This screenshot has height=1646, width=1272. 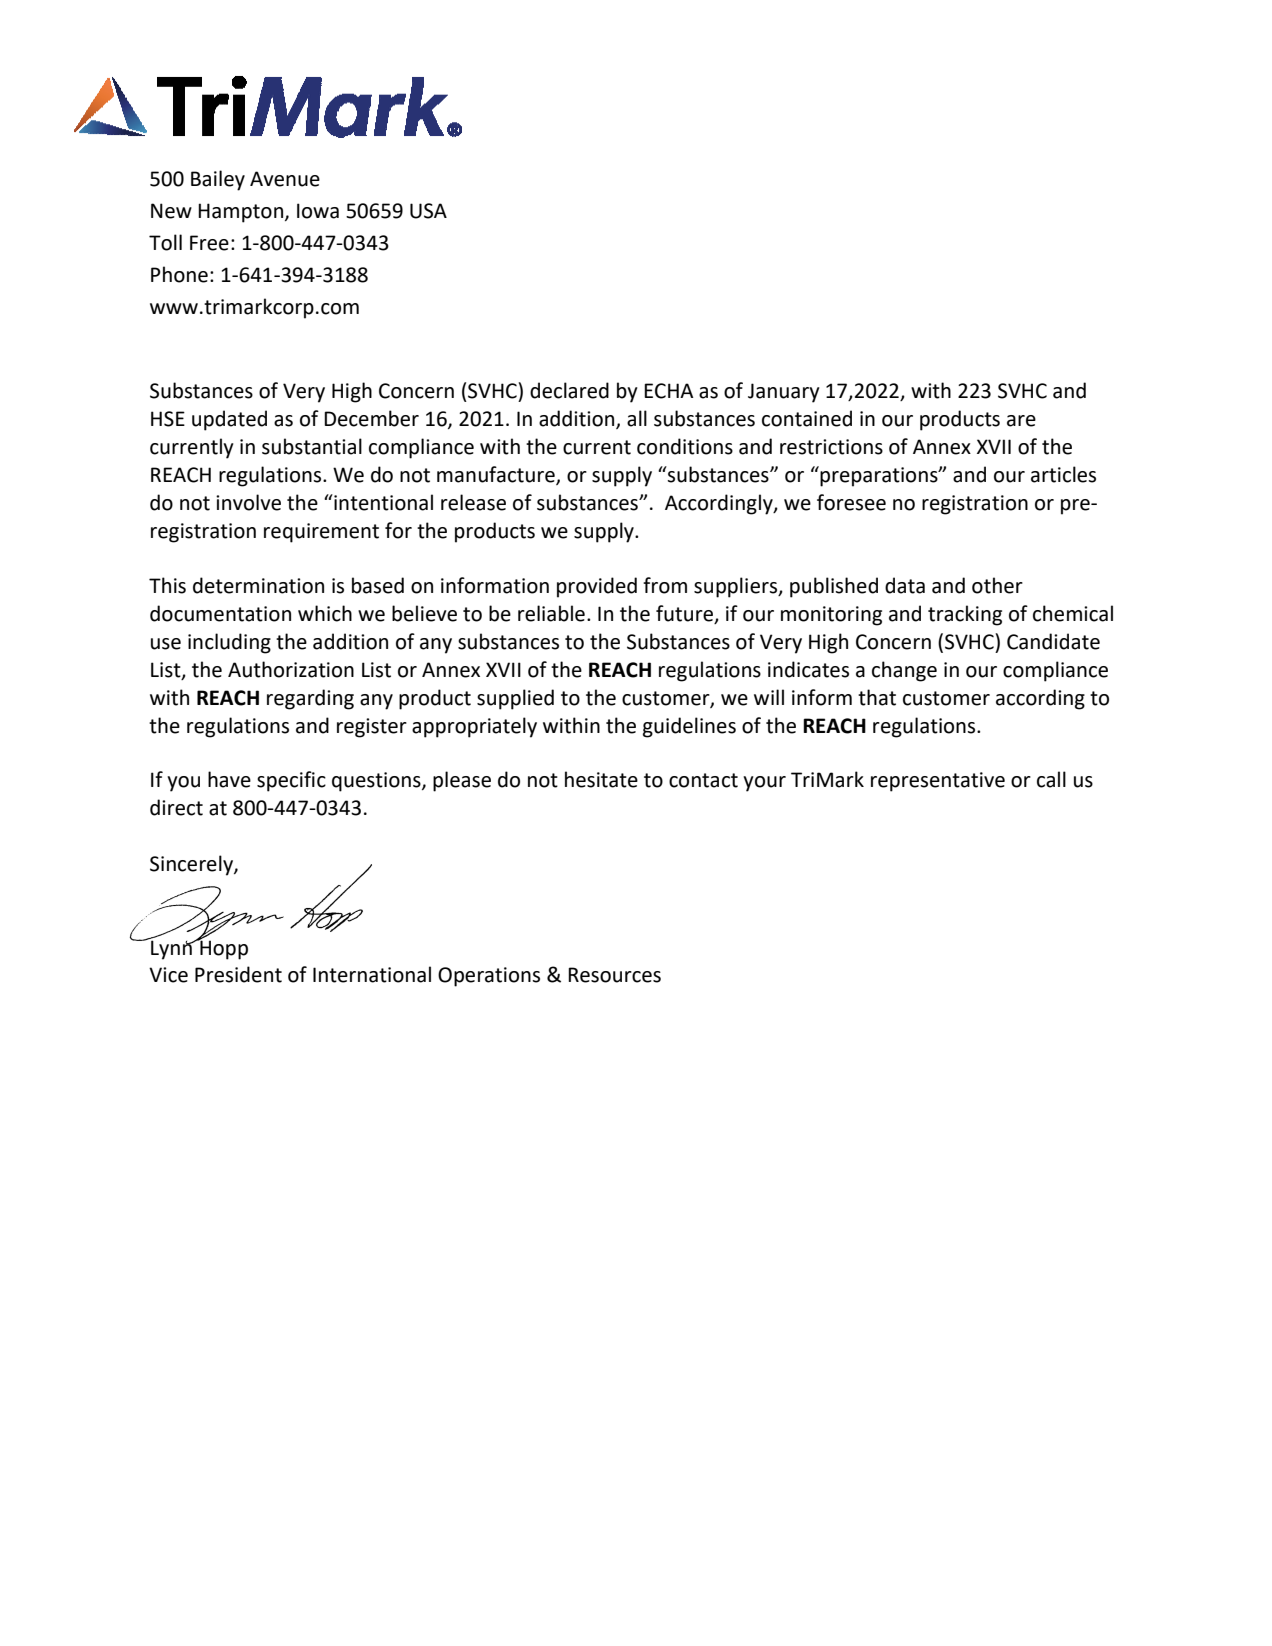 I want to click on determination, so click(x=258, y=585).
